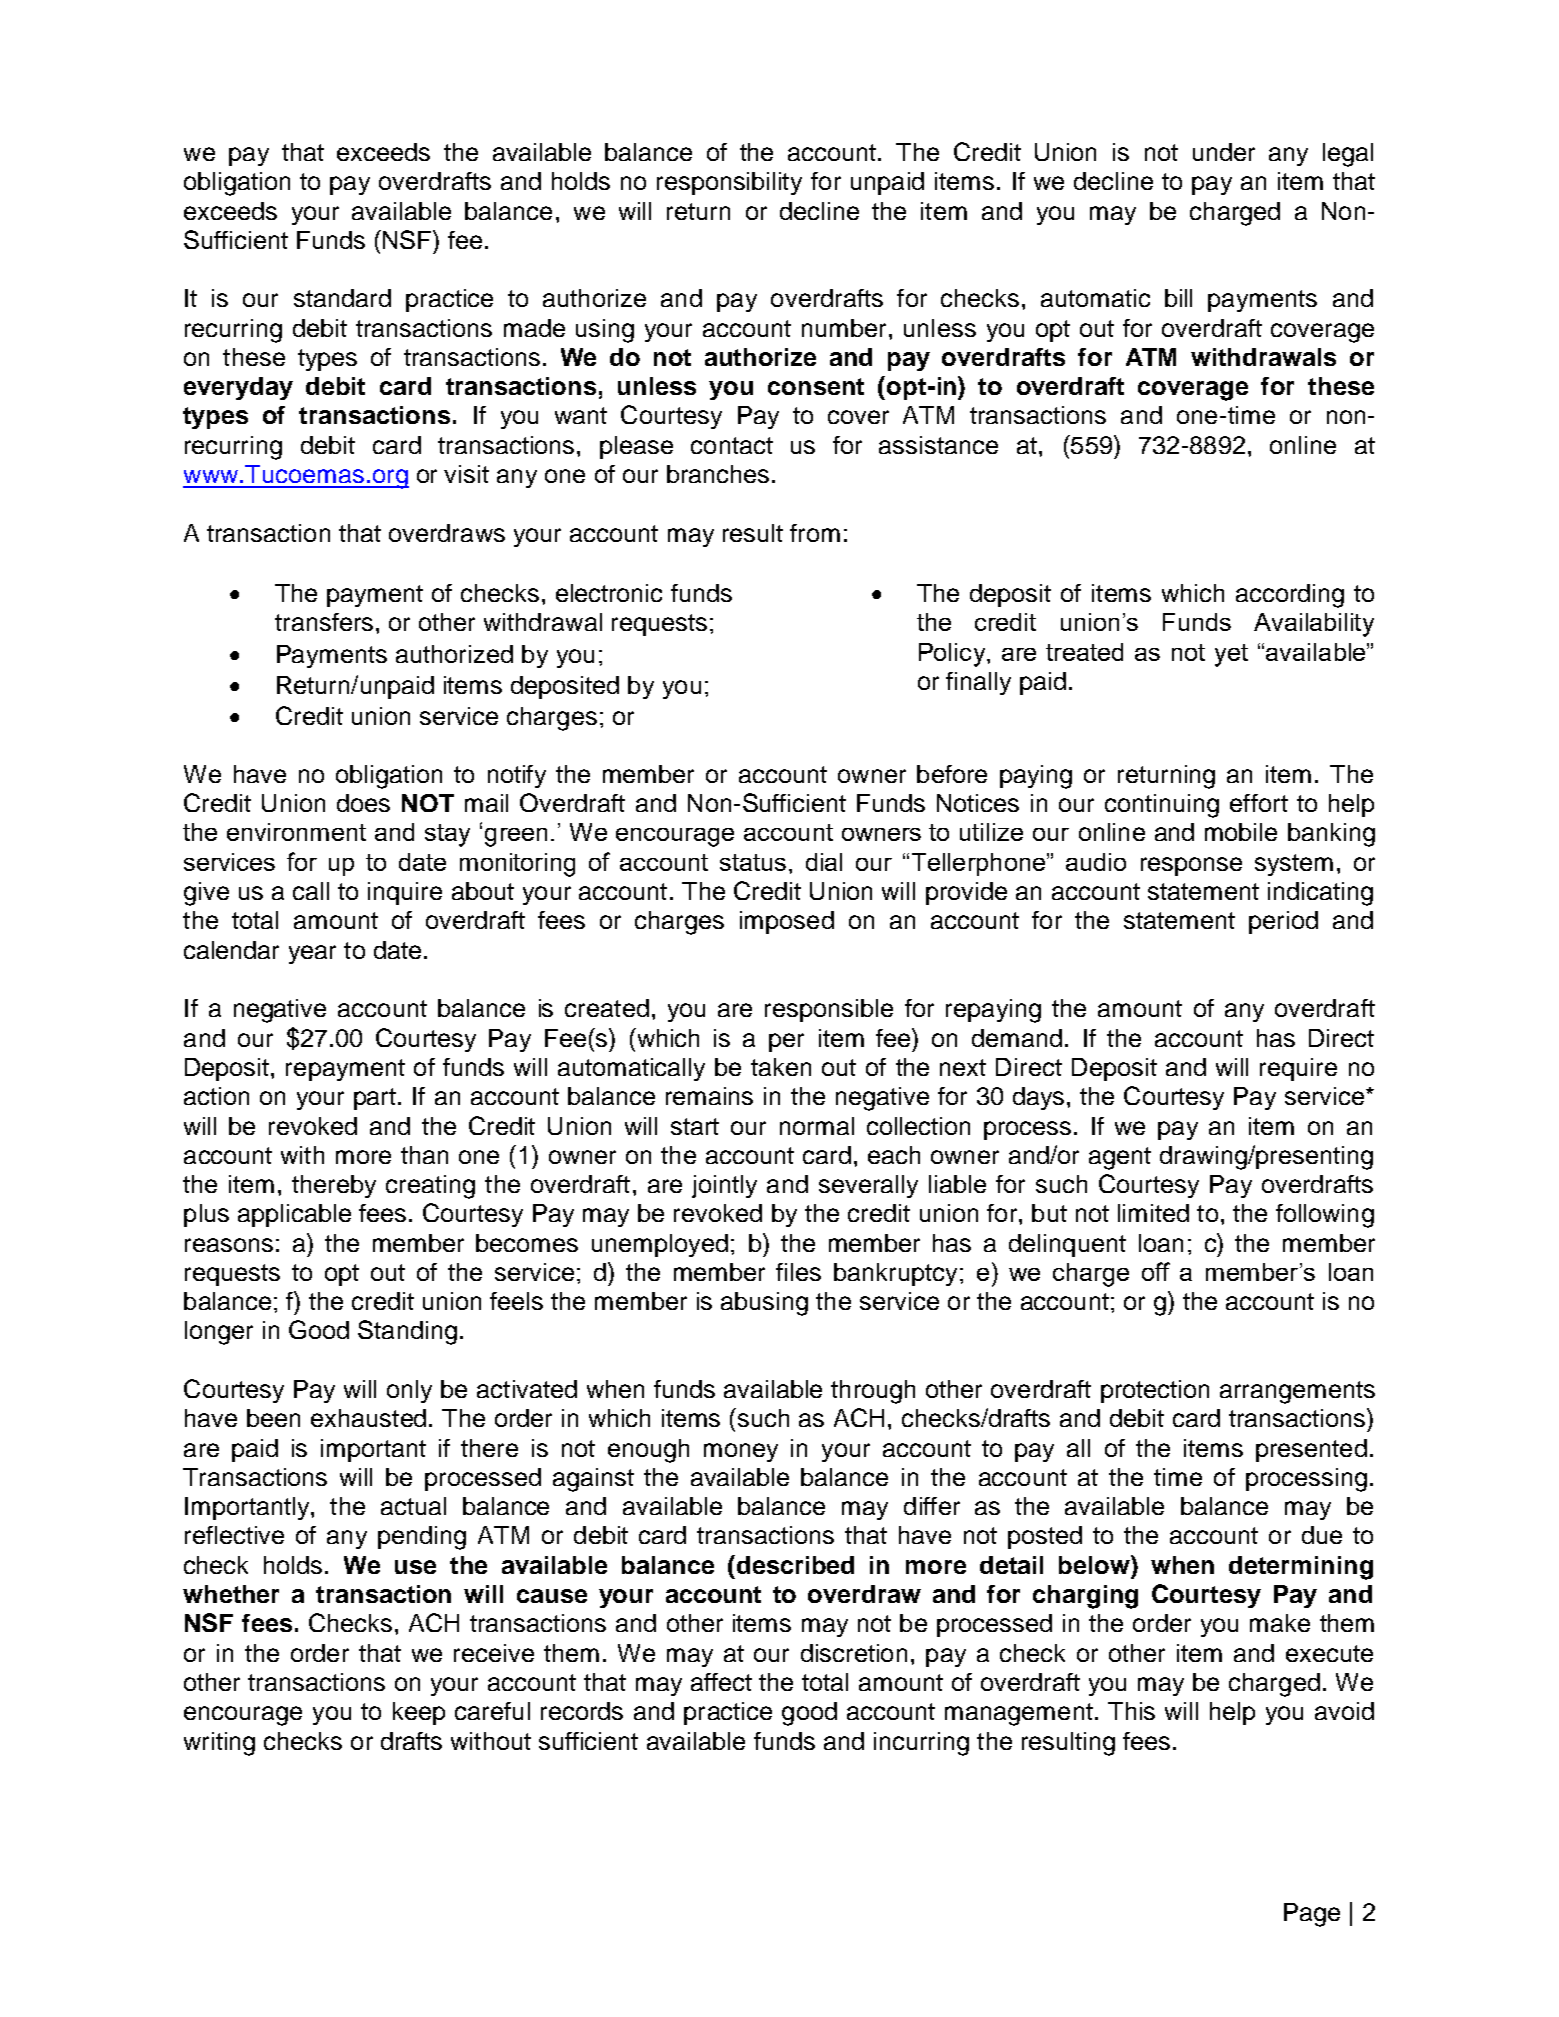 The image size is (1559, 2017). I want to click on standard, so click(342, 298).
